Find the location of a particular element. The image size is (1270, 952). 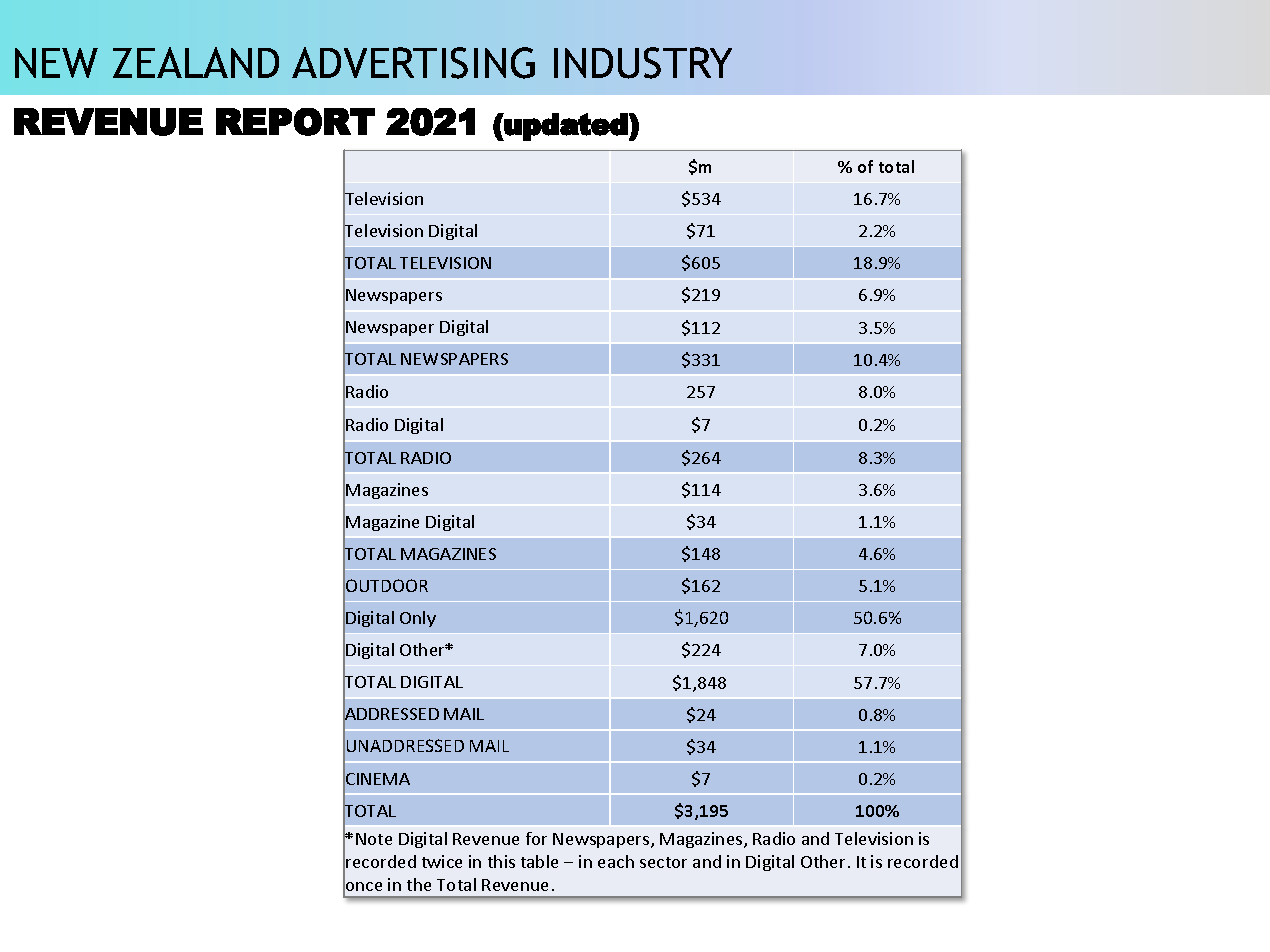

sector is located at coordinates (663, 862).
